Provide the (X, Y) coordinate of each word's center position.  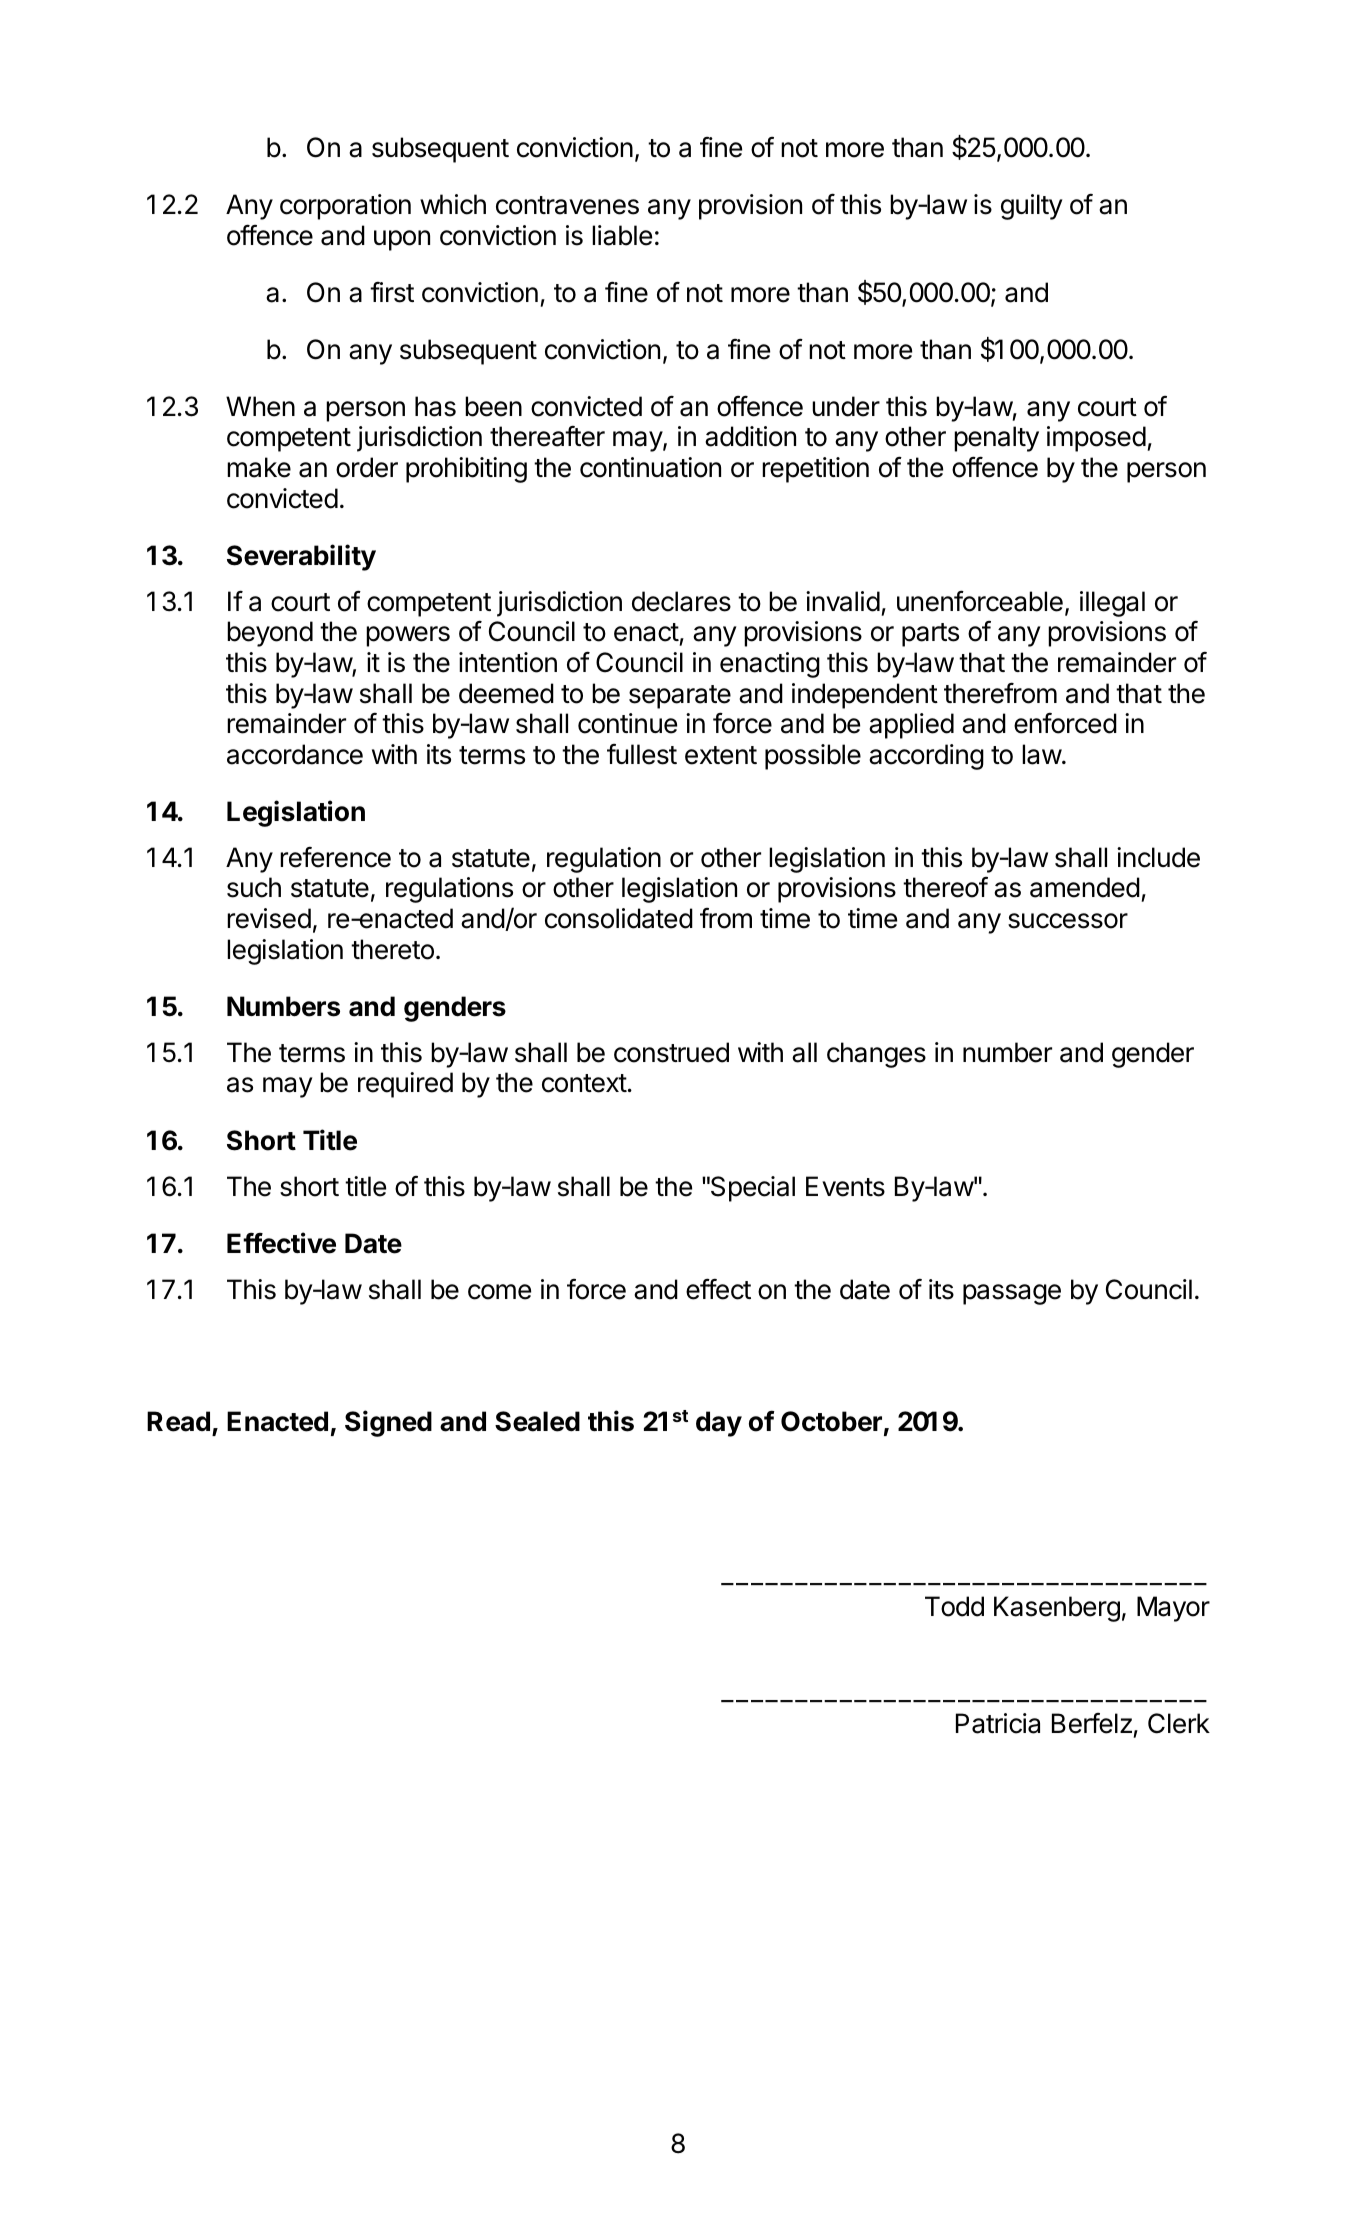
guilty (1032, 207)
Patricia (998, 1723)
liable (622, 235)
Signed (388, 1423)
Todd (954, 1606)
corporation (345, 207)
